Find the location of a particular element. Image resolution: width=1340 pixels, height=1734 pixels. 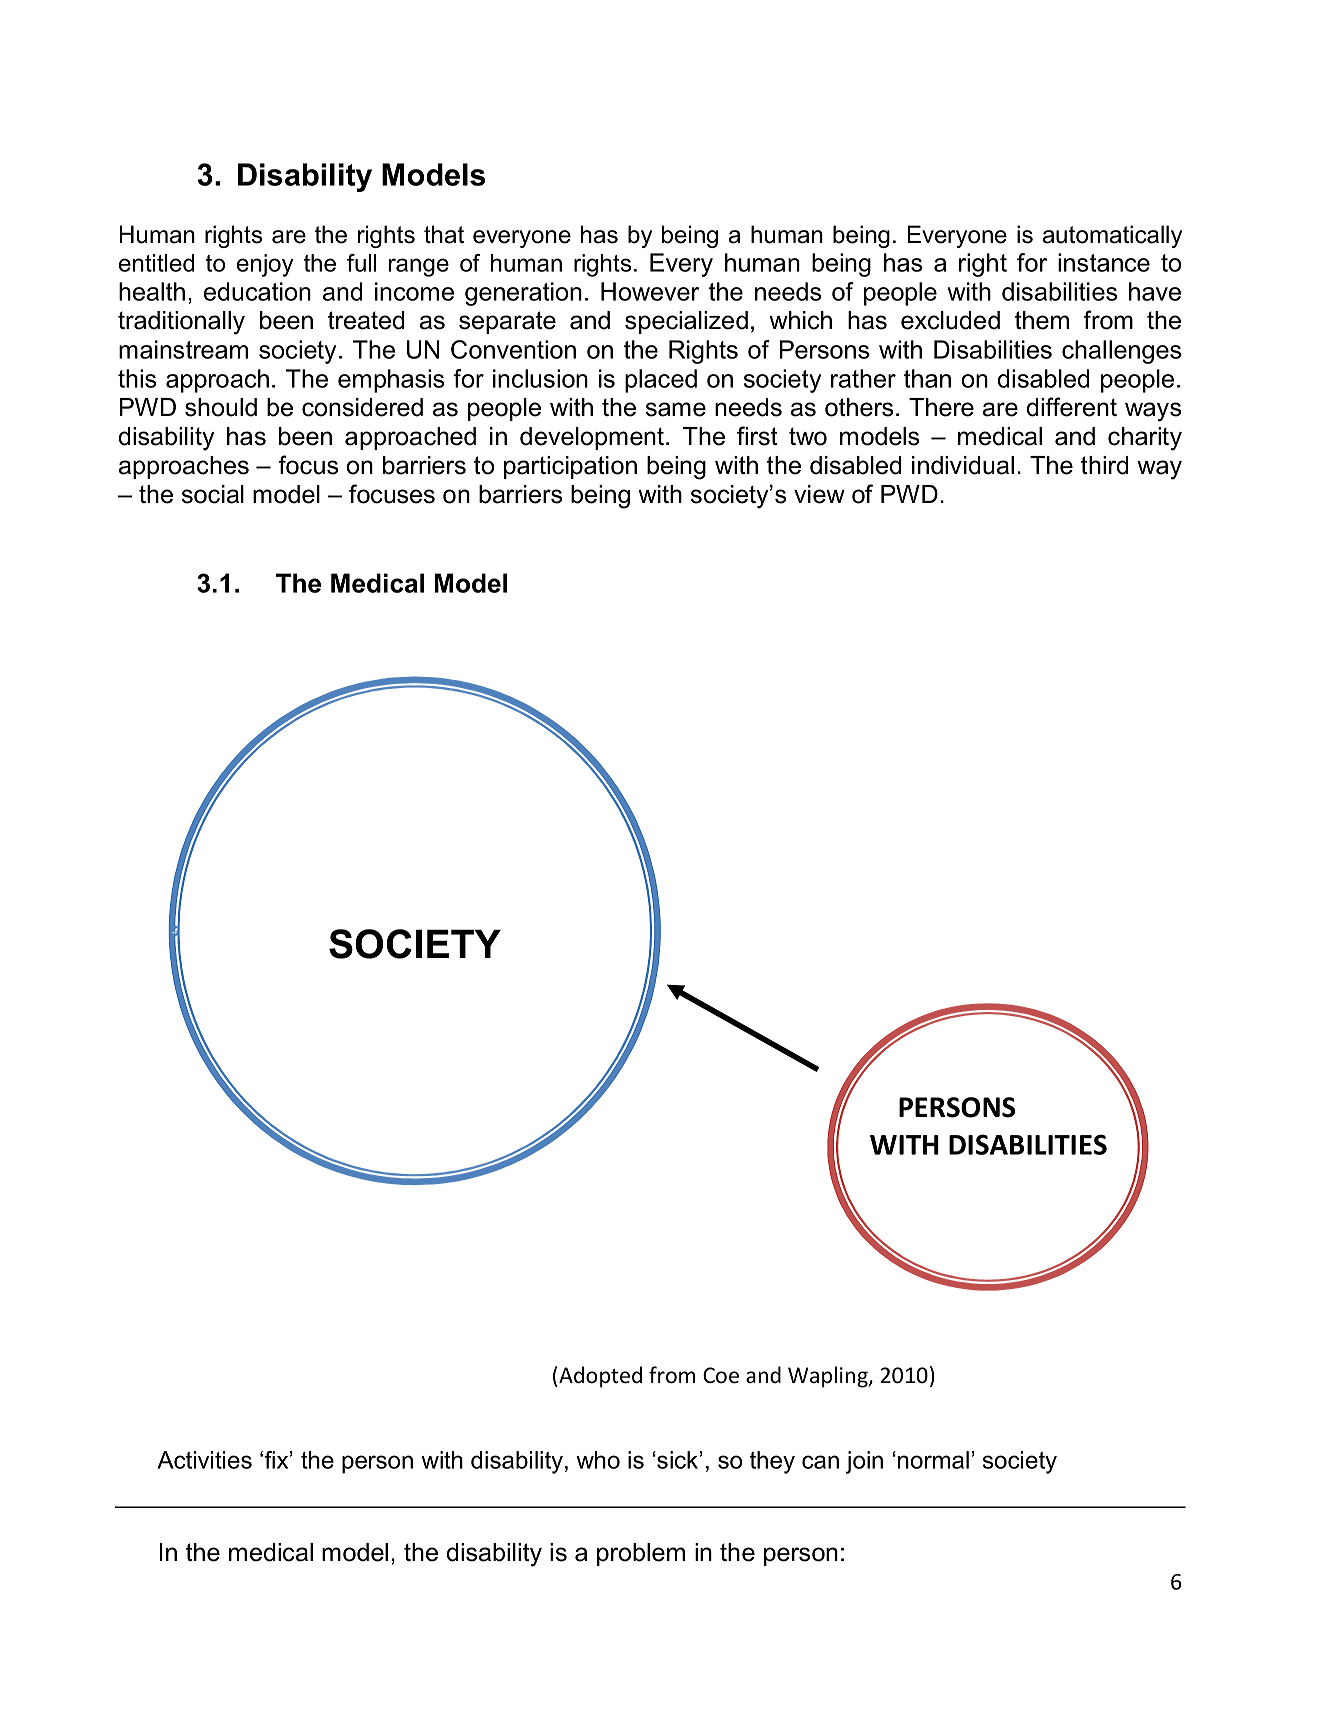

view is located at coordinates (819, 494).
